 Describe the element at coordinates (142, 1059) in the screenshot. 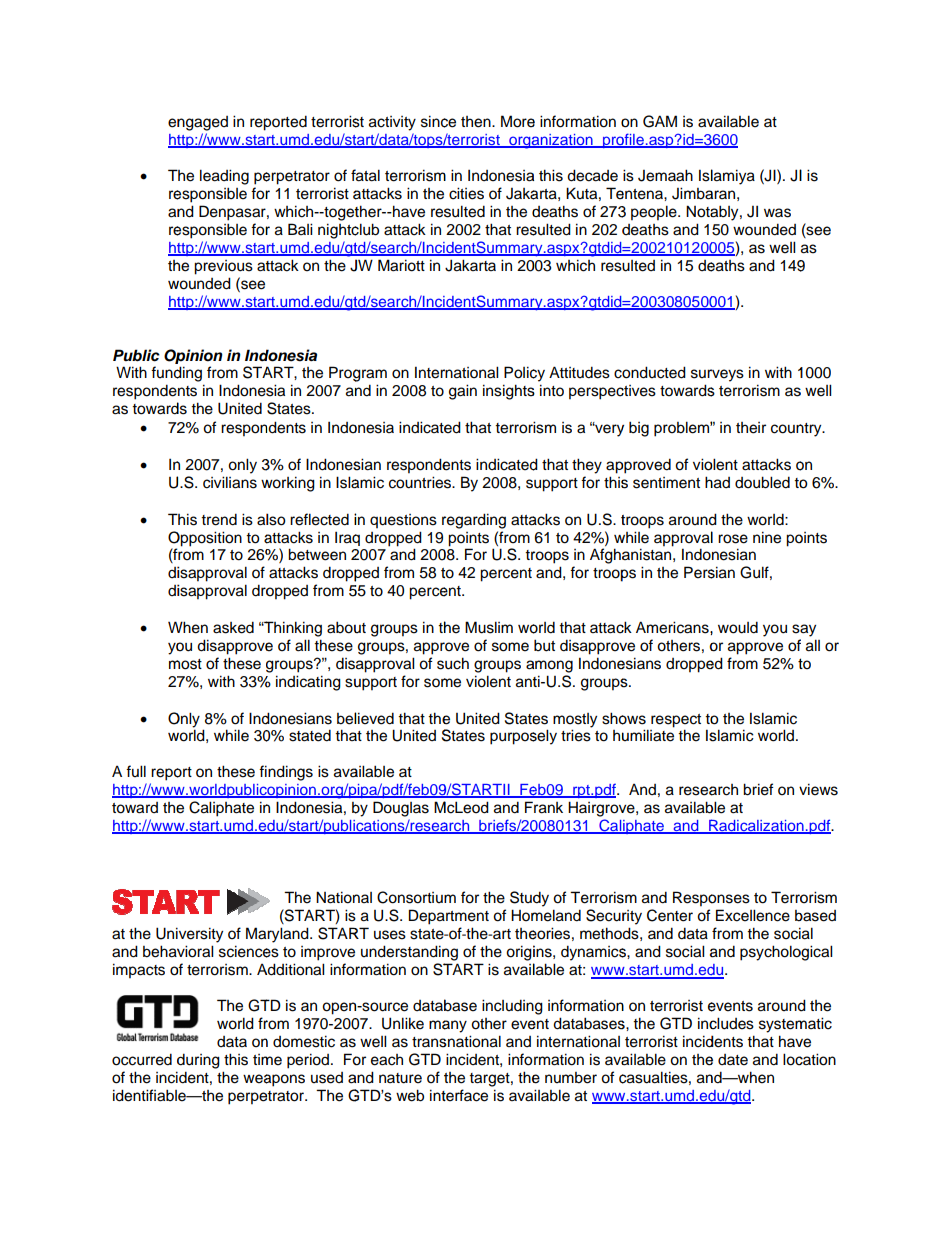

I see `occurred` at that location.
